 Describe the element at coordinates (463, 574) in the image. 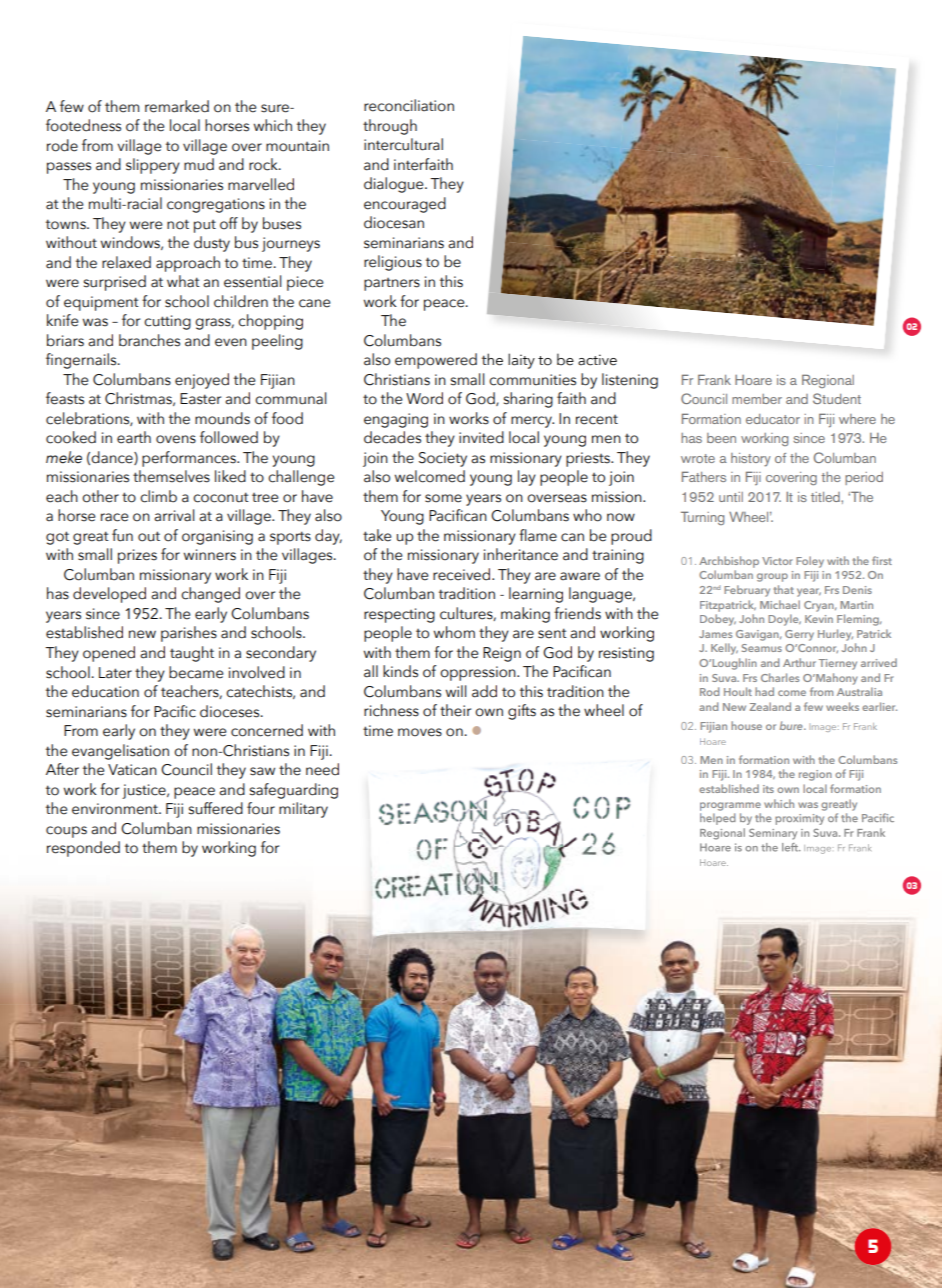

I see `received` at that location.
